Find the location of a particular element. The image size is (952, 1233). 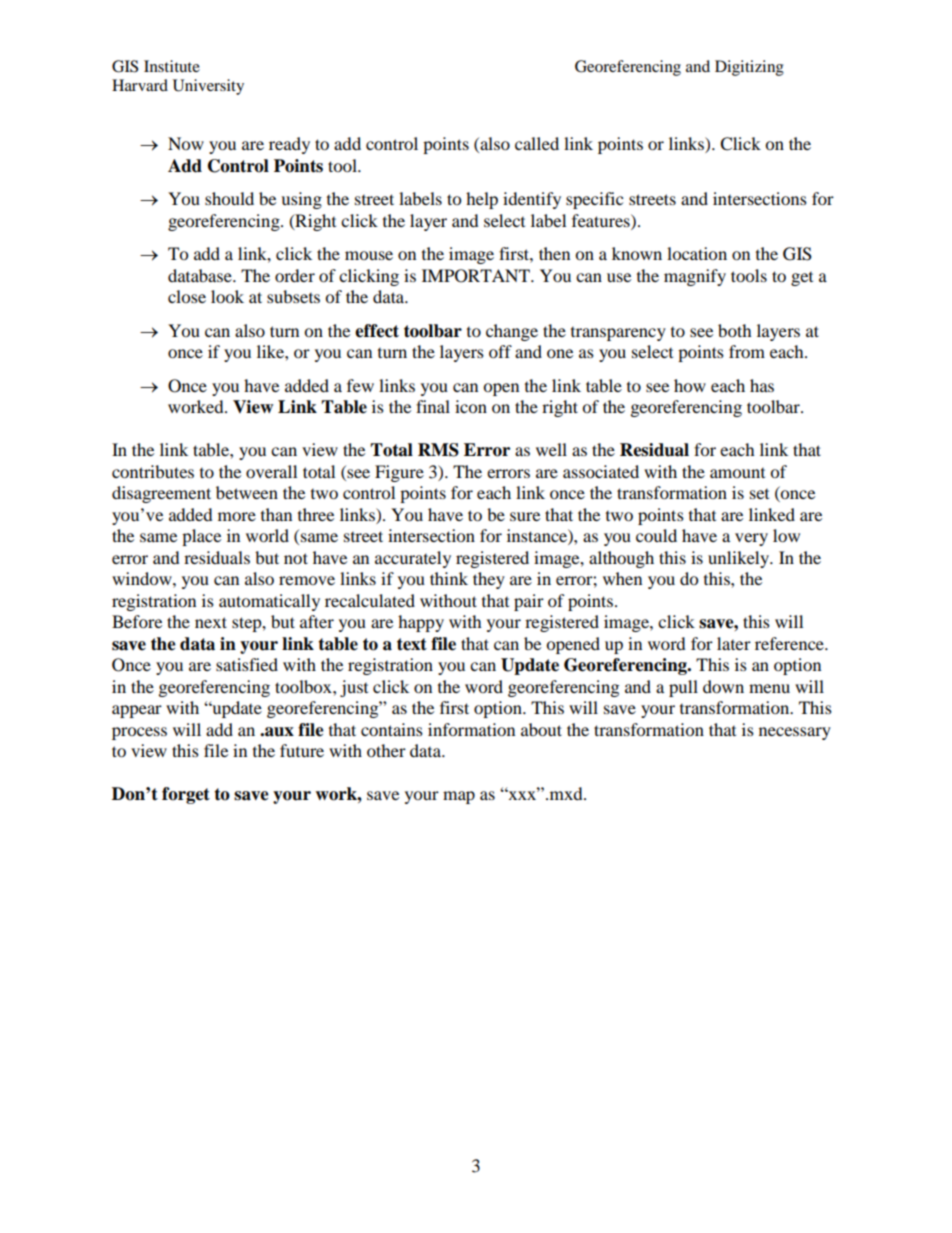

necessary is located at coordinates (795, 733).
